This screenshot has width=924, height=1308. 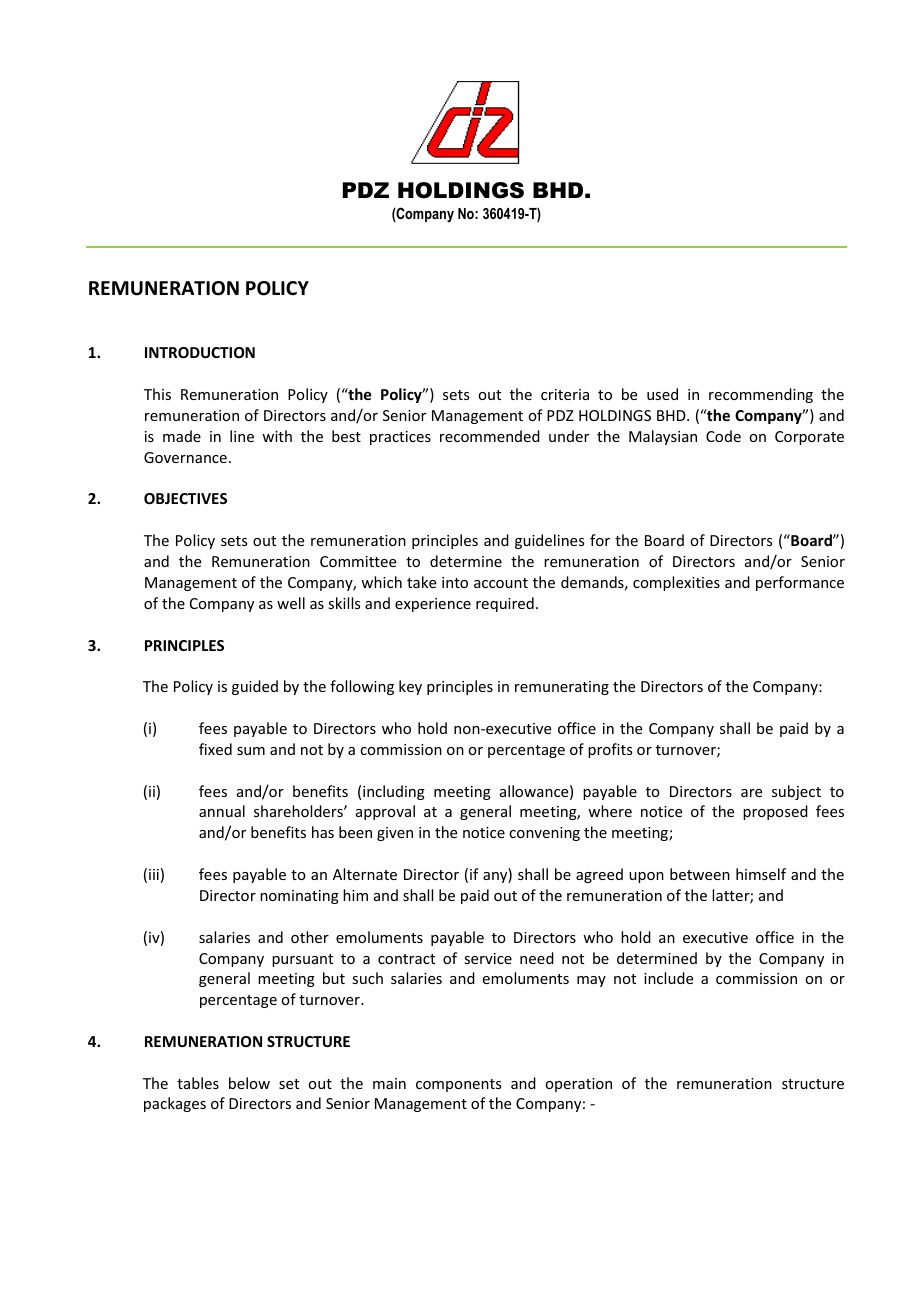 I want to click on recommending, so click(x=761, y=395).
